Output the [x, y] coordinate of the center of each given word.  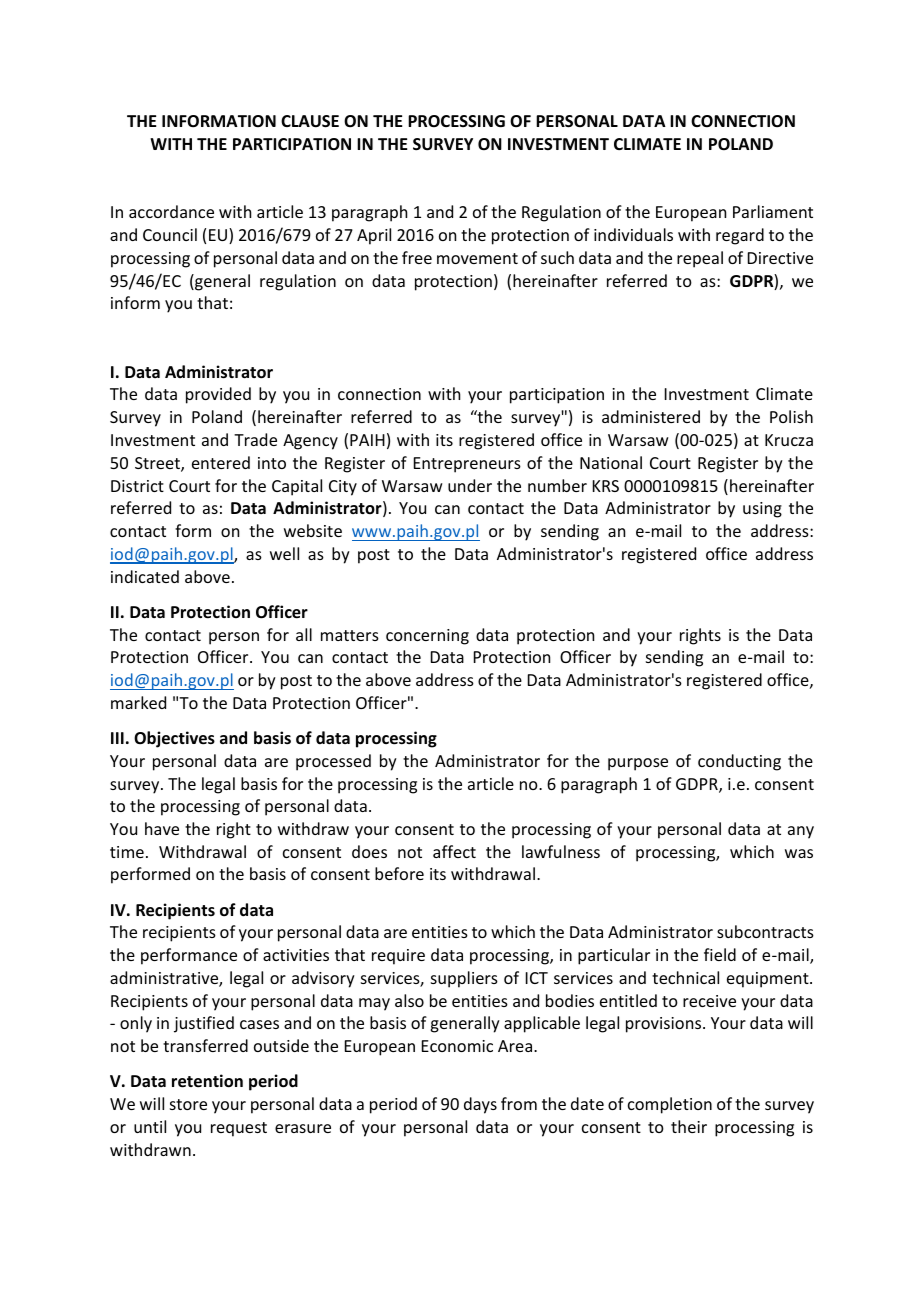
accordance [171, 211]
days [480, 1105]
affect [454, 851]
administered [651, 416]
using [762, 510]
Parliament [773, 211]
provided [218, 395]
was [799, 853]
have [162, 828]
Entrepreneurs [467, 465]
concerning [427, 637]
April [374, 236]
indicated [145, 576]
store [188, 1104]
